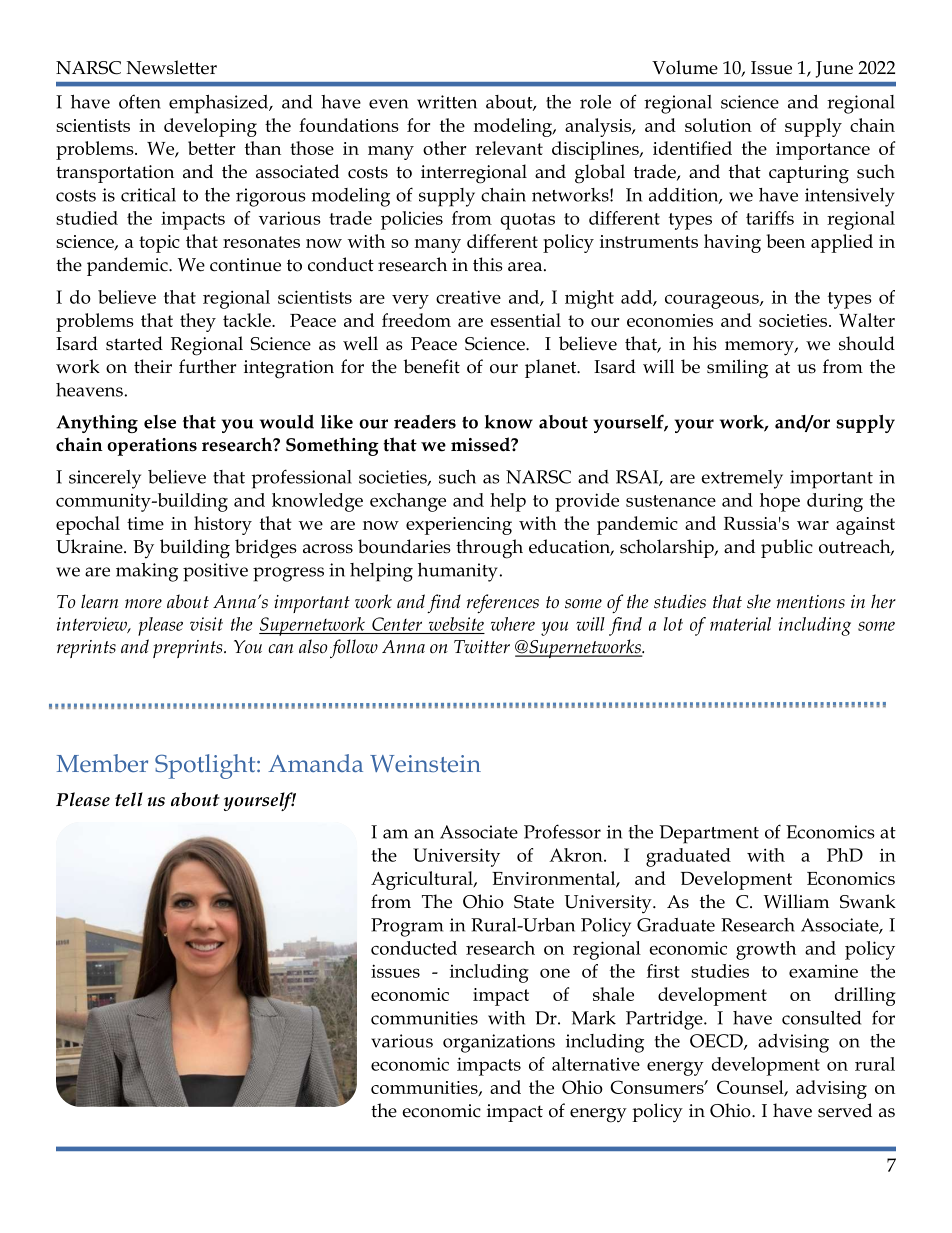  Describe the element at coordinates (458, 572) in the page. I see `humanity` at that location.
